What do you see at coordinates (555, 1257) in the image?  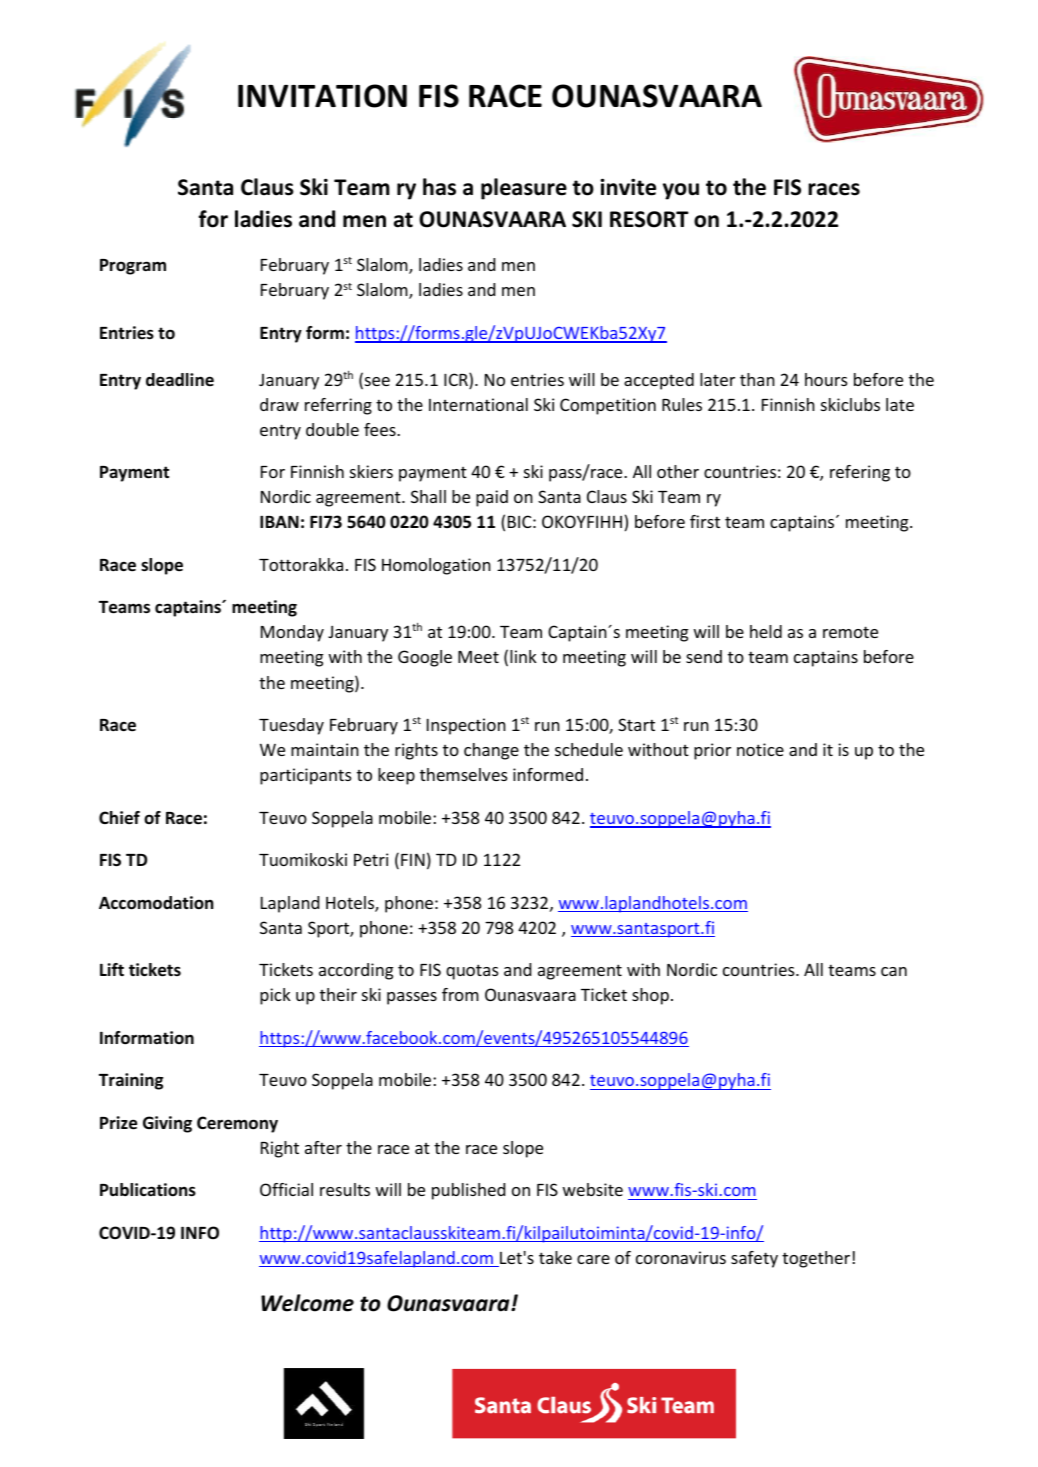 I see `take` at bounding box center [555, 1257].
